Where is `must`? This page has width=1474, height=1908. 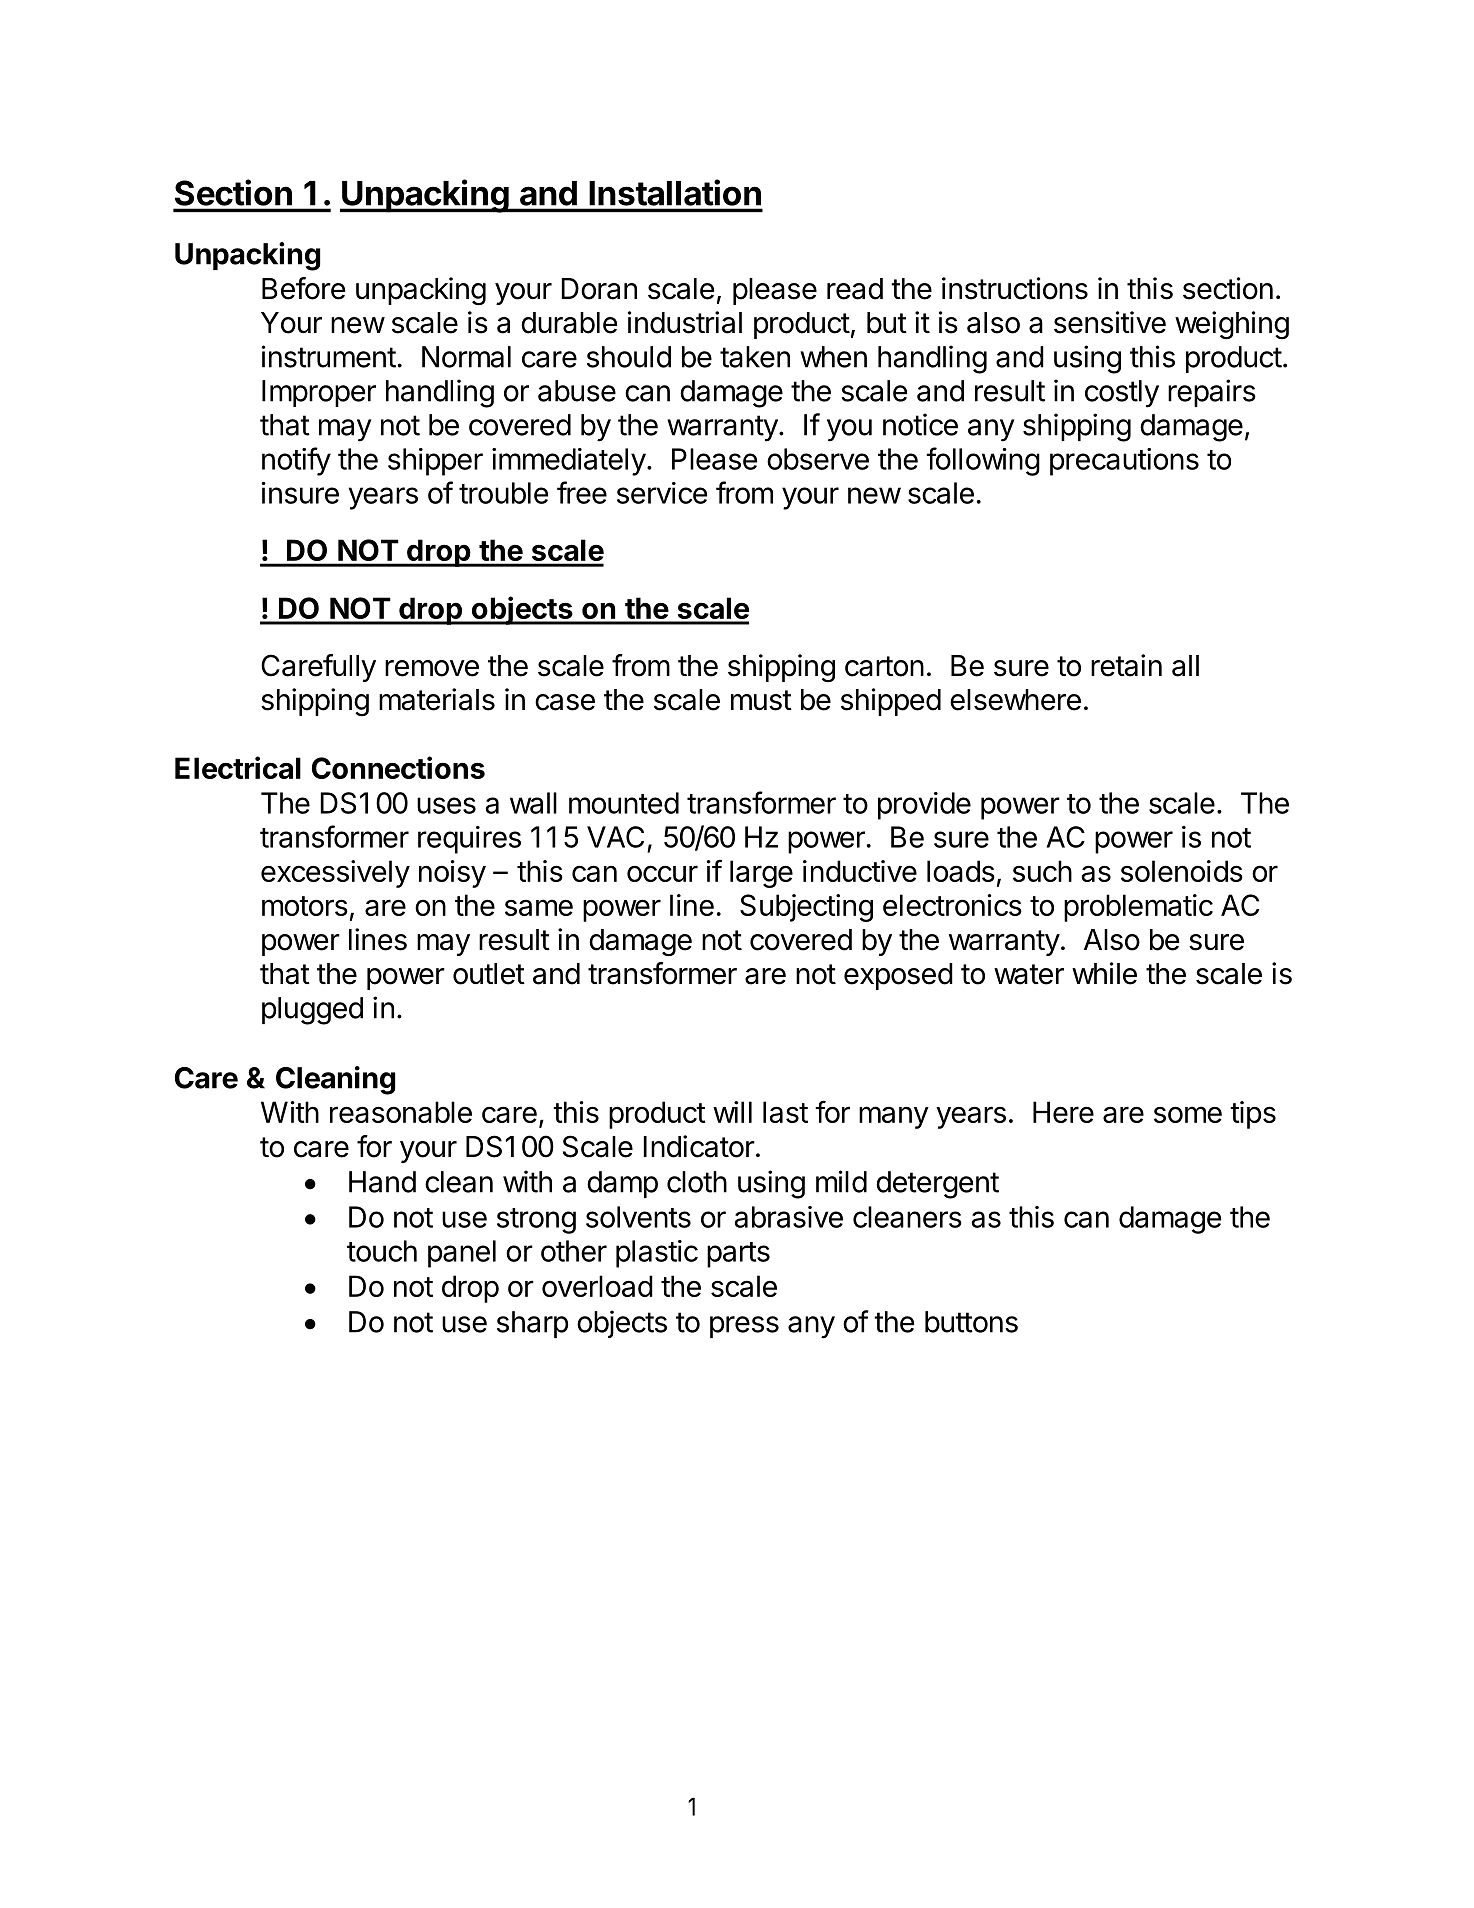 must is located at coordinates (761, 700).
